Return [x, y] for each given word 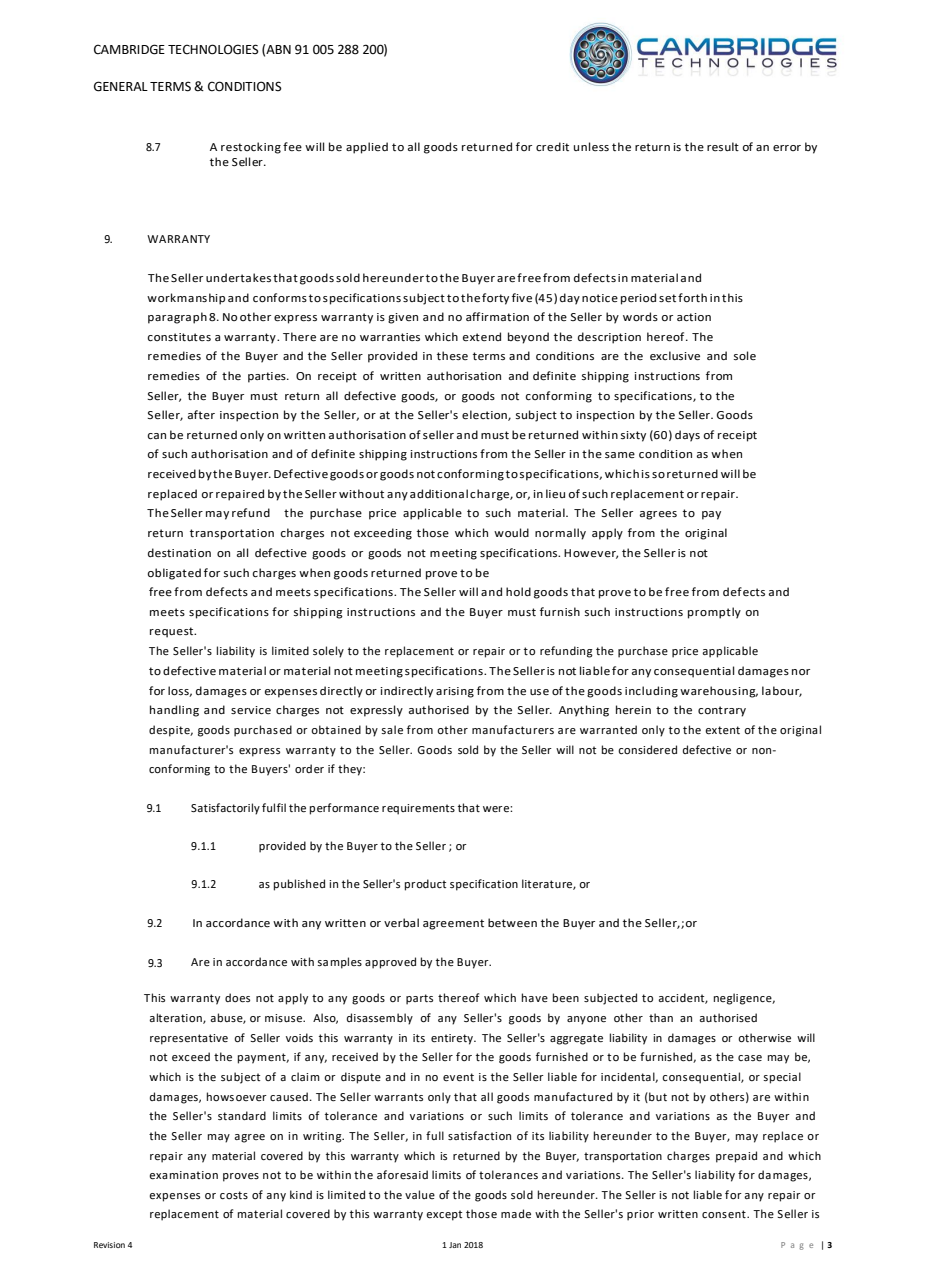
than [661, 1017]
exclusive [675, 356]
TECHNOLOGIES [213, 49]
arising [455, 692]
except [444, 1215]
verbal [401, 922]
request [172, 632]
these [452, 355]
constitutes [179, 337]
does [237, 998]
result [723, 146]
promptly [714, 613]
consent [725, 1214]
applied [367, 148]
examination [183, 1175]
